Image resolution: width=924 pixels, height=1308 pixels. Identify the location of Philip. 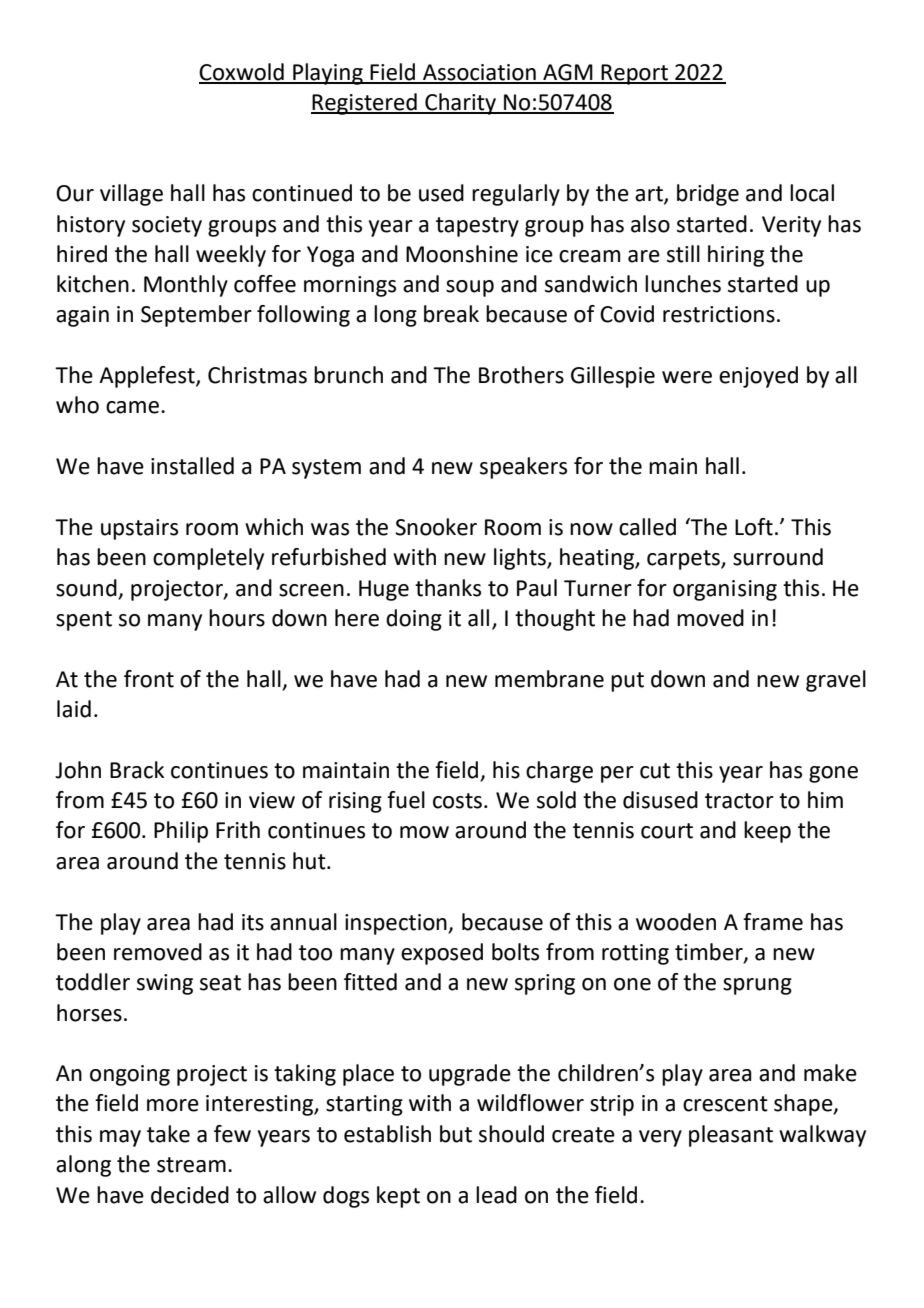
(181, 832).
